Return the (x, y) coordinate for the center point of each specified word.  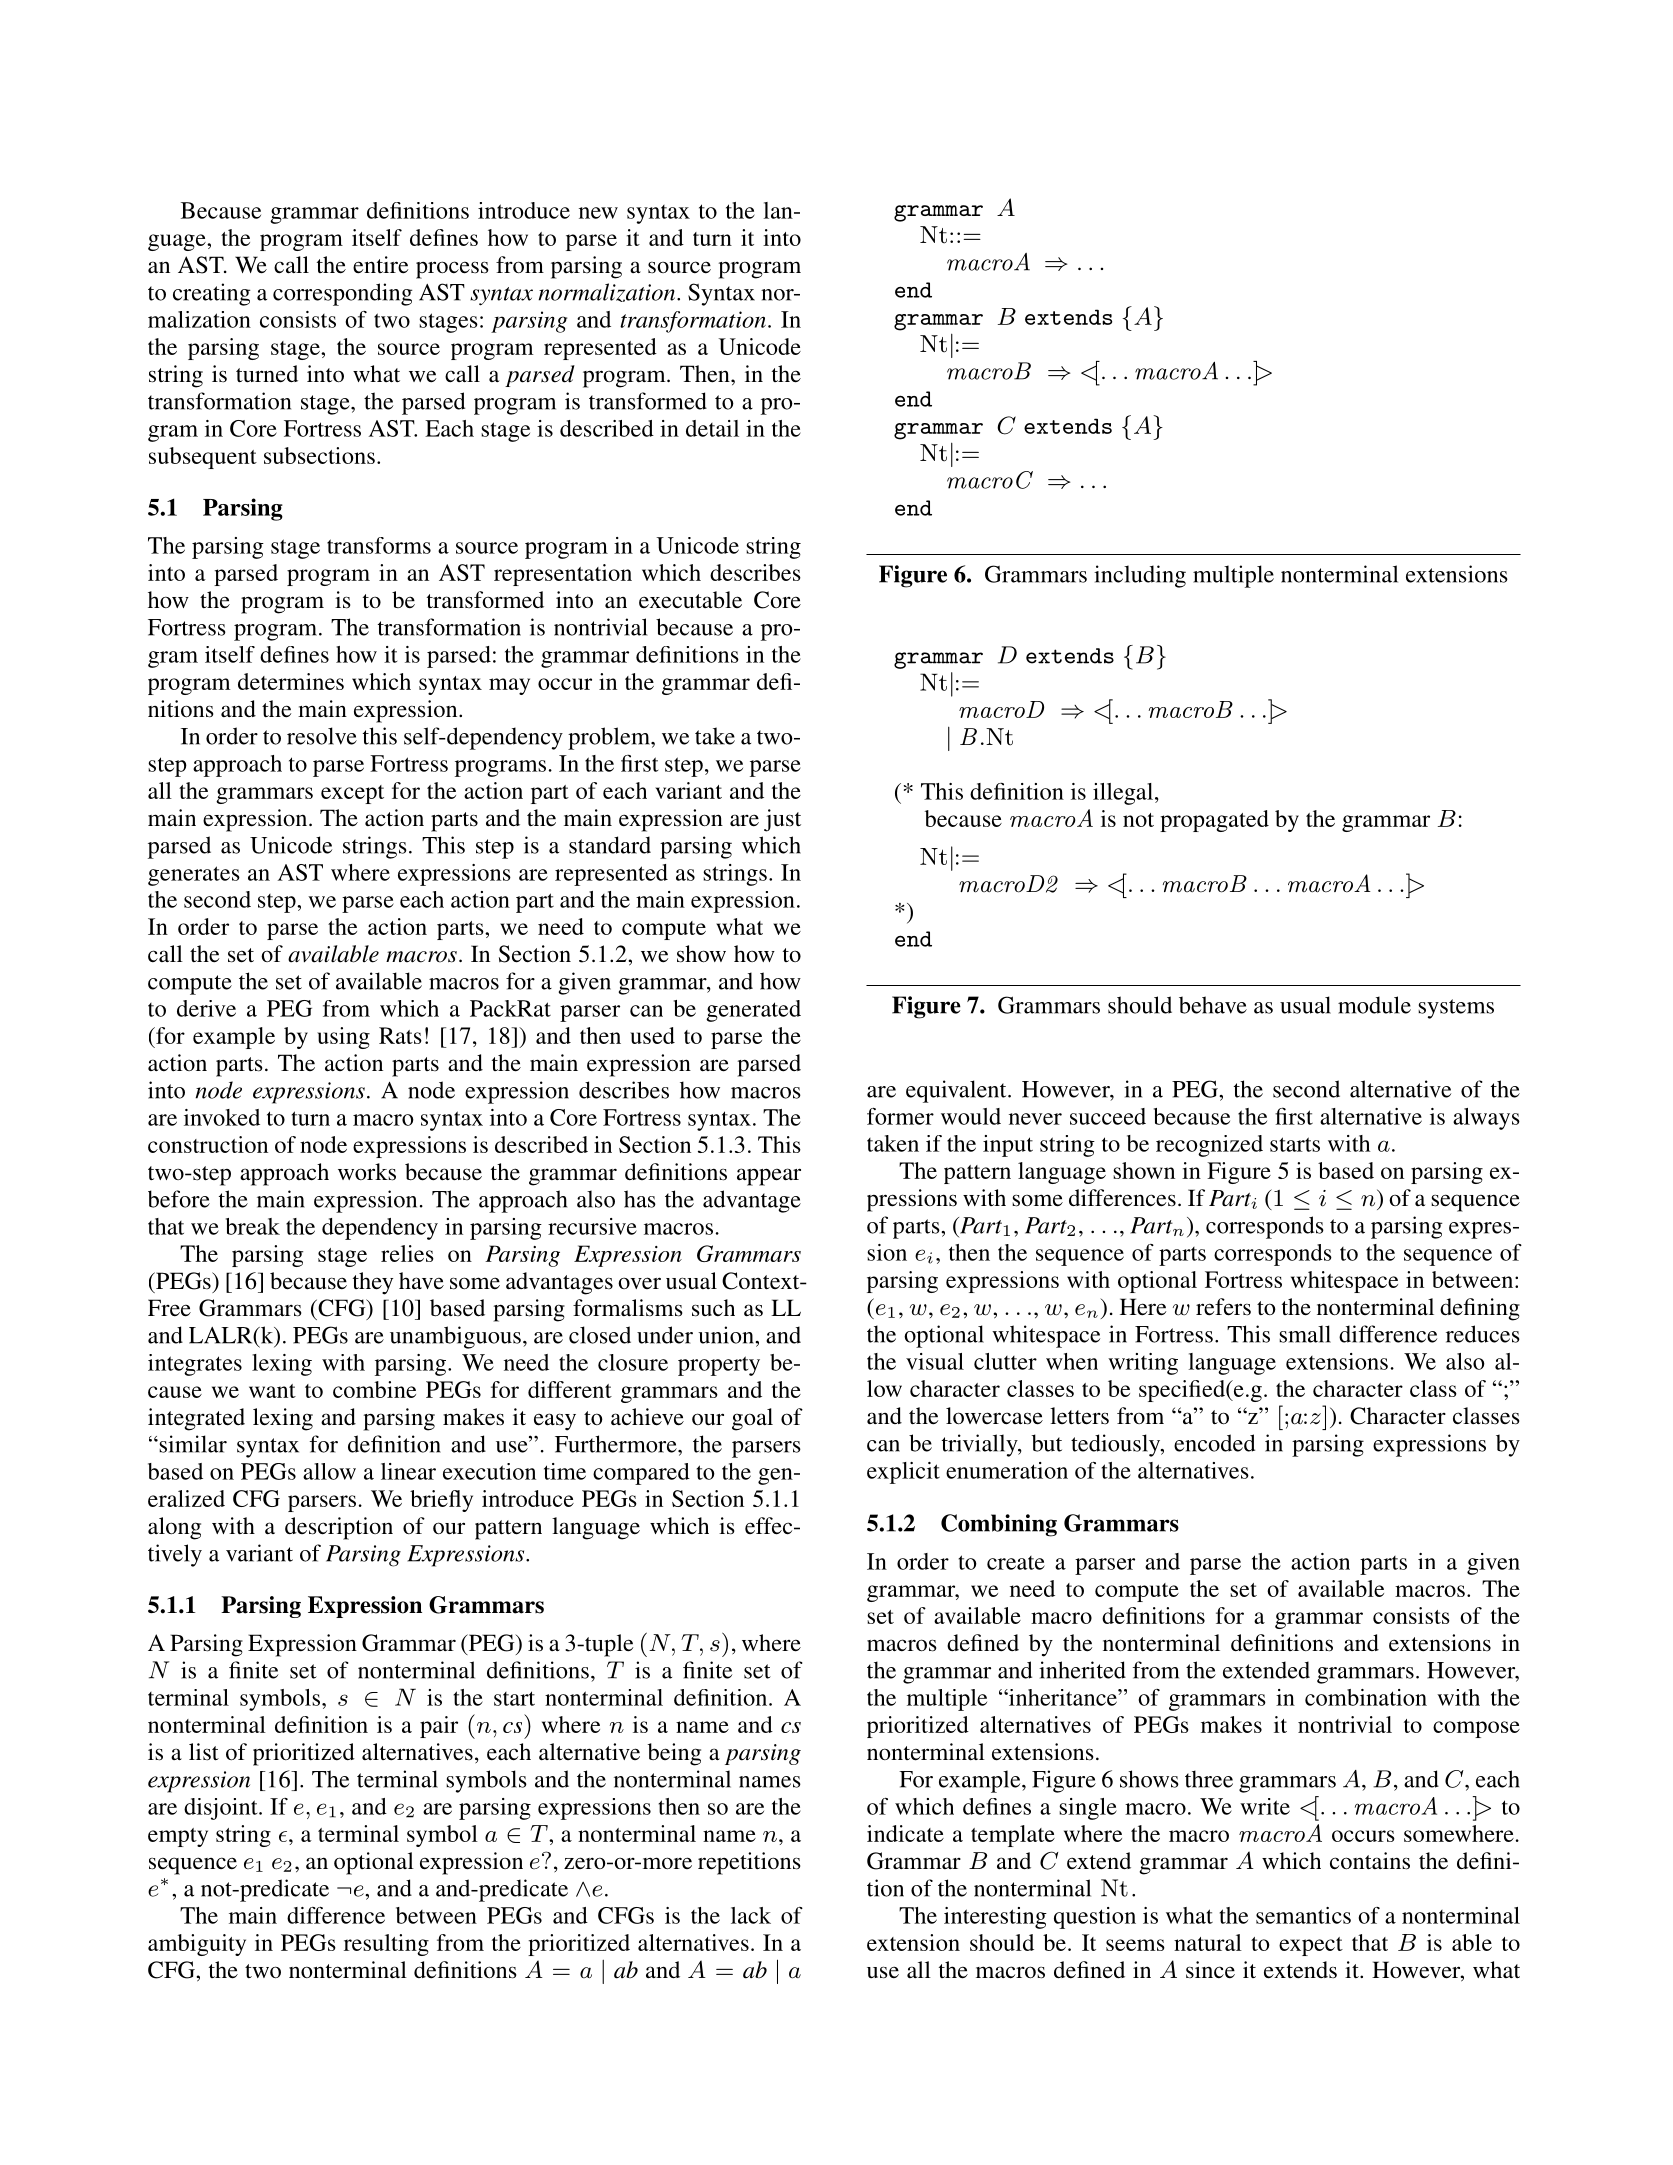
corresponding (343, 294)
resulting (386, 1945)
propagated (1214, 821)
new (598, 213)
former (900, 1116)
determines (291, 681)
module (1374, 1005)
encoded (1214, 1443)
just (782, 820)
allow (329, 1471)
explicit (903, 1473)
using (343, 1038)
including (1140, 576)
